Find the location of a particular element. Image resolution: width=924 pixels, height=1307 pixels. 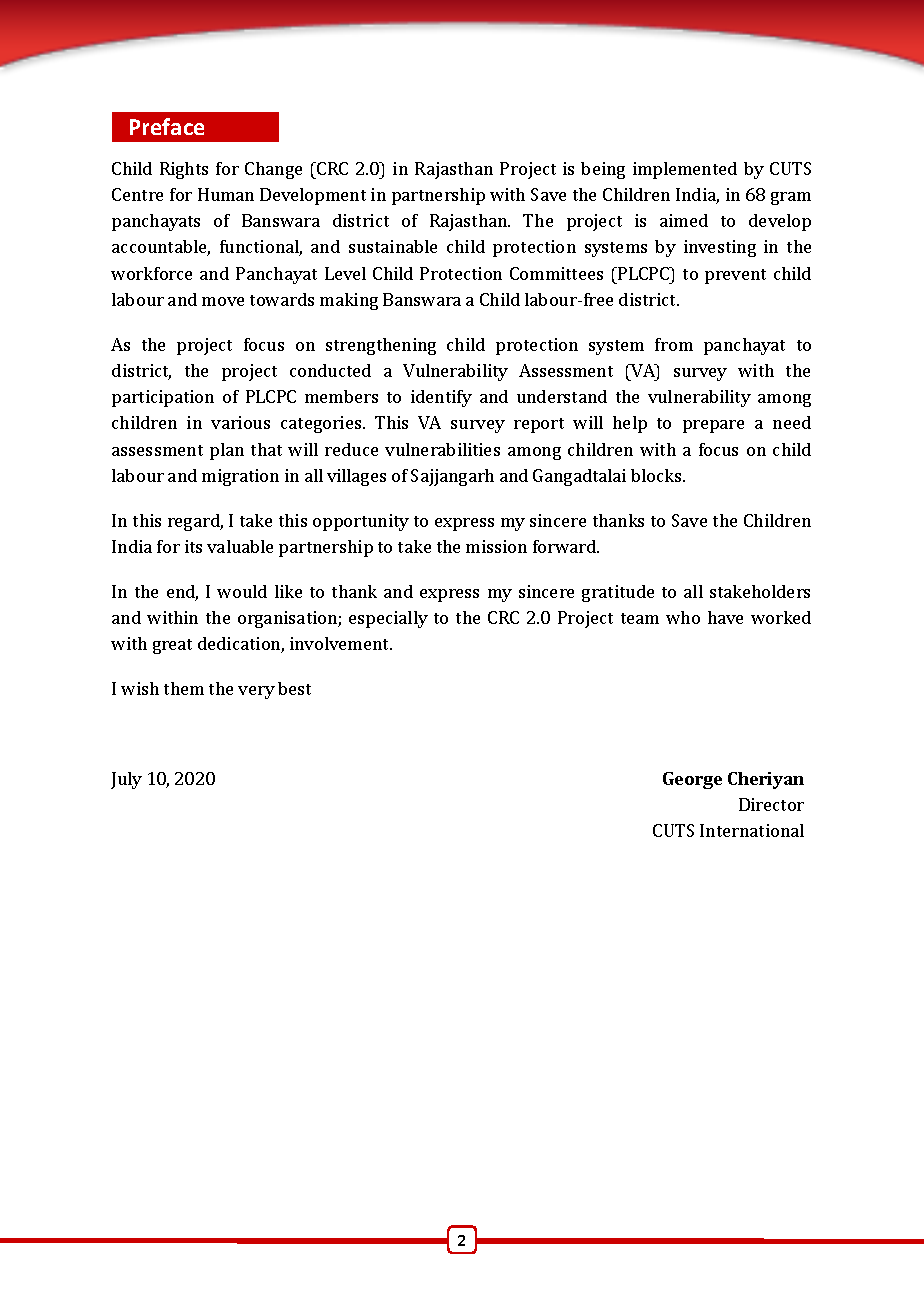

being is located at coordinates (603, 170).
